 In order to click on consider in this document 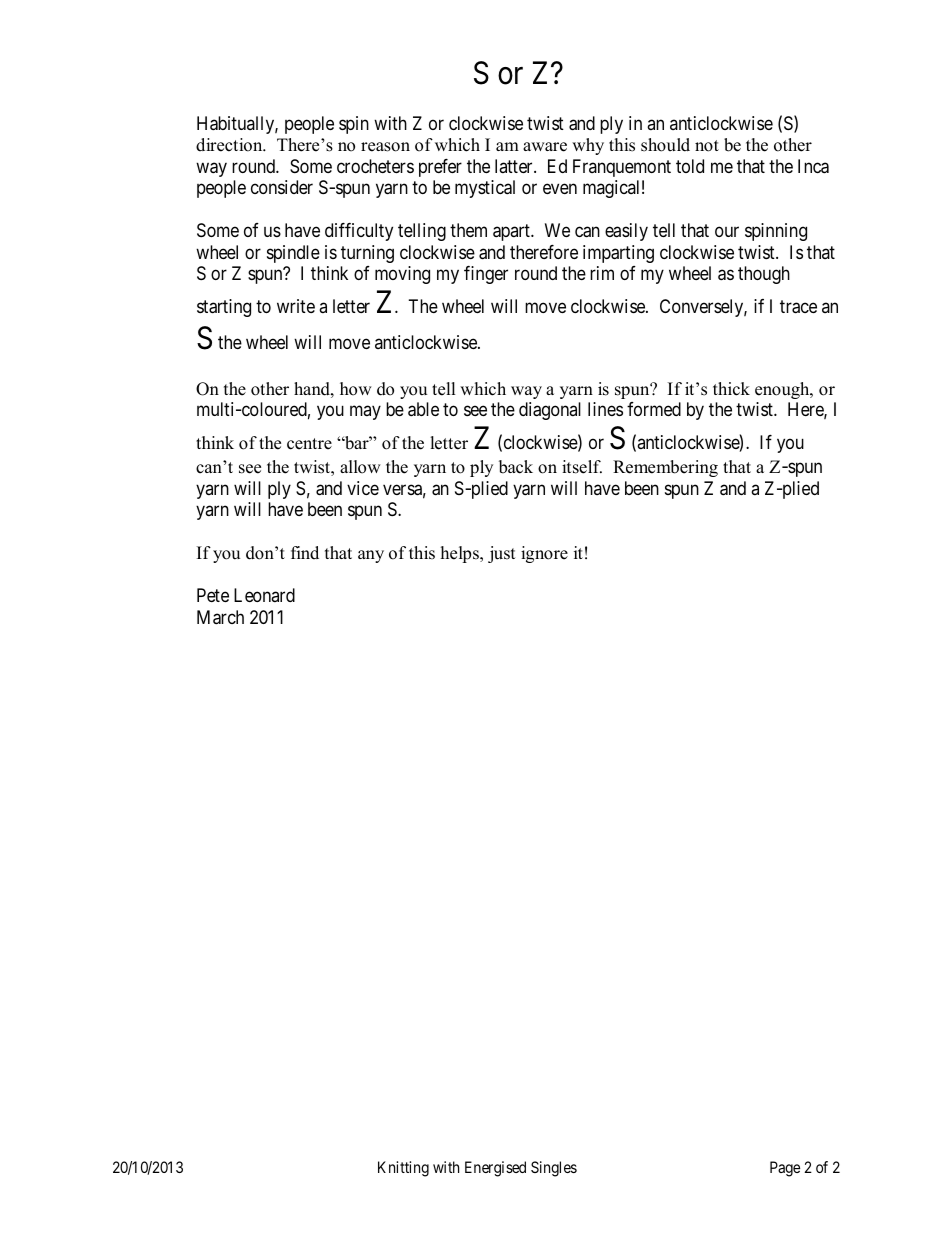, I will do `click(282, 187)`.
